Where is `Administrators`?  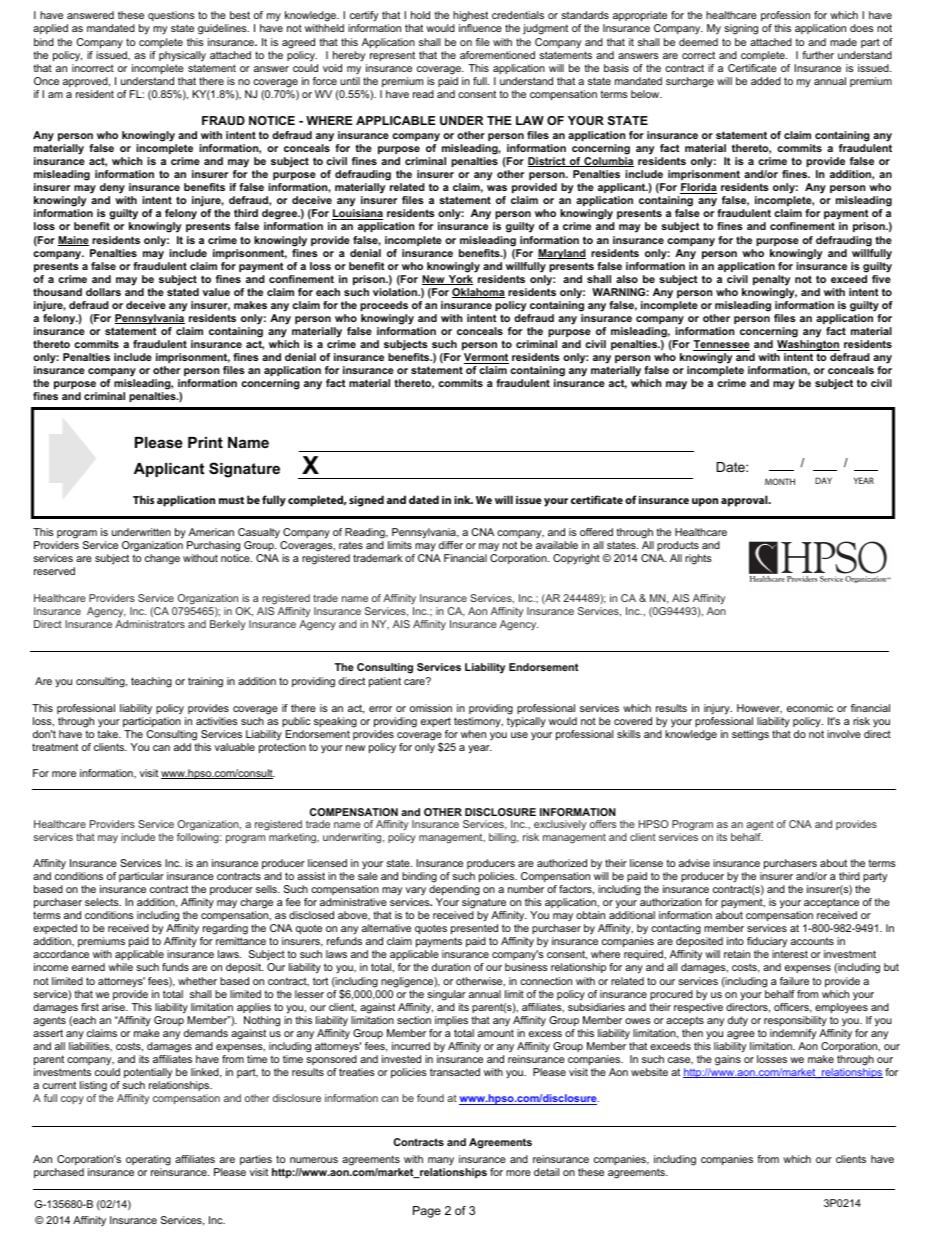
Administrators is located at coordinates (150, 624).
